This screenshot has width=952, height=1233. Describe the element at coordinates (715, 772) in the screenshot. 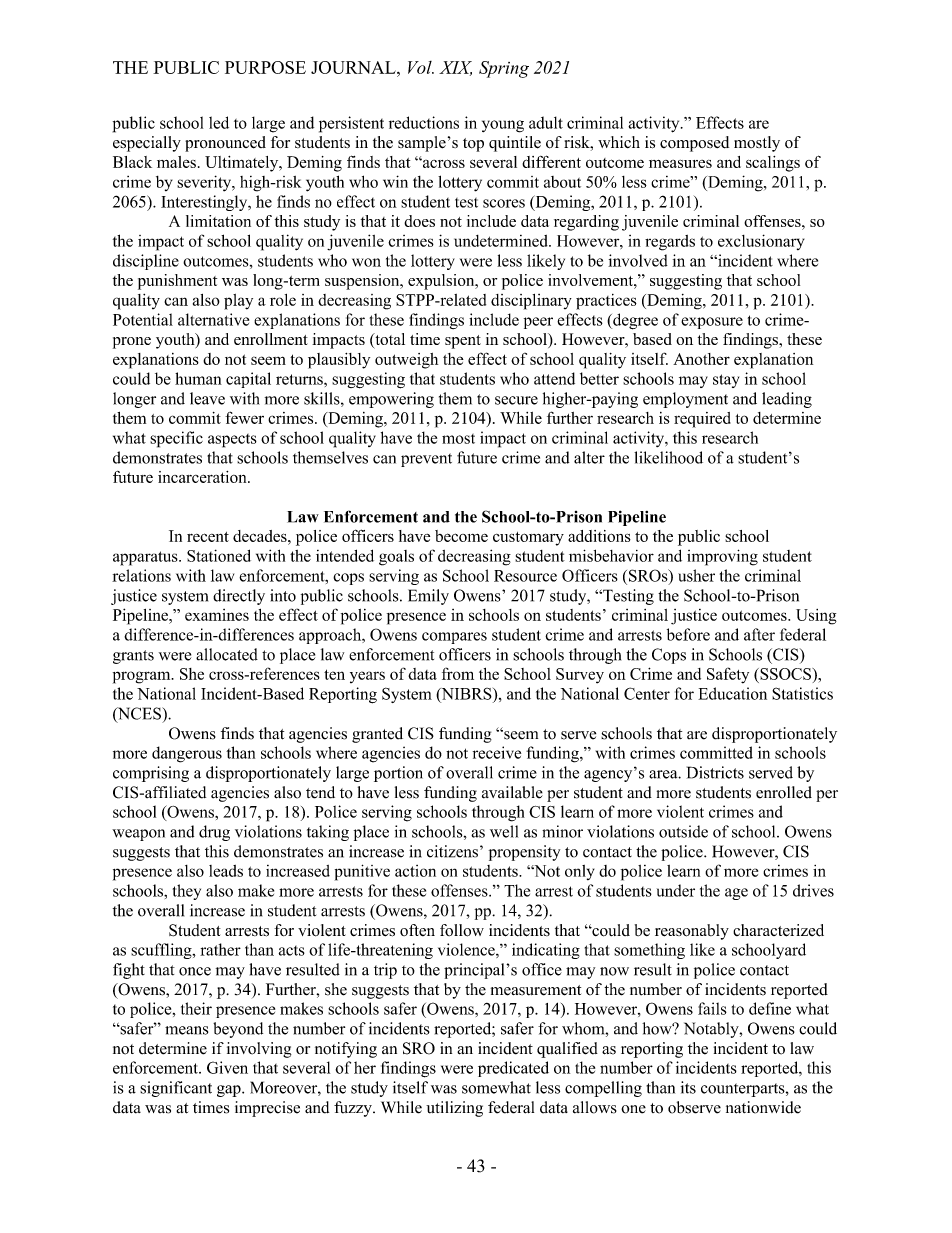

I see `Districts` at that location.
